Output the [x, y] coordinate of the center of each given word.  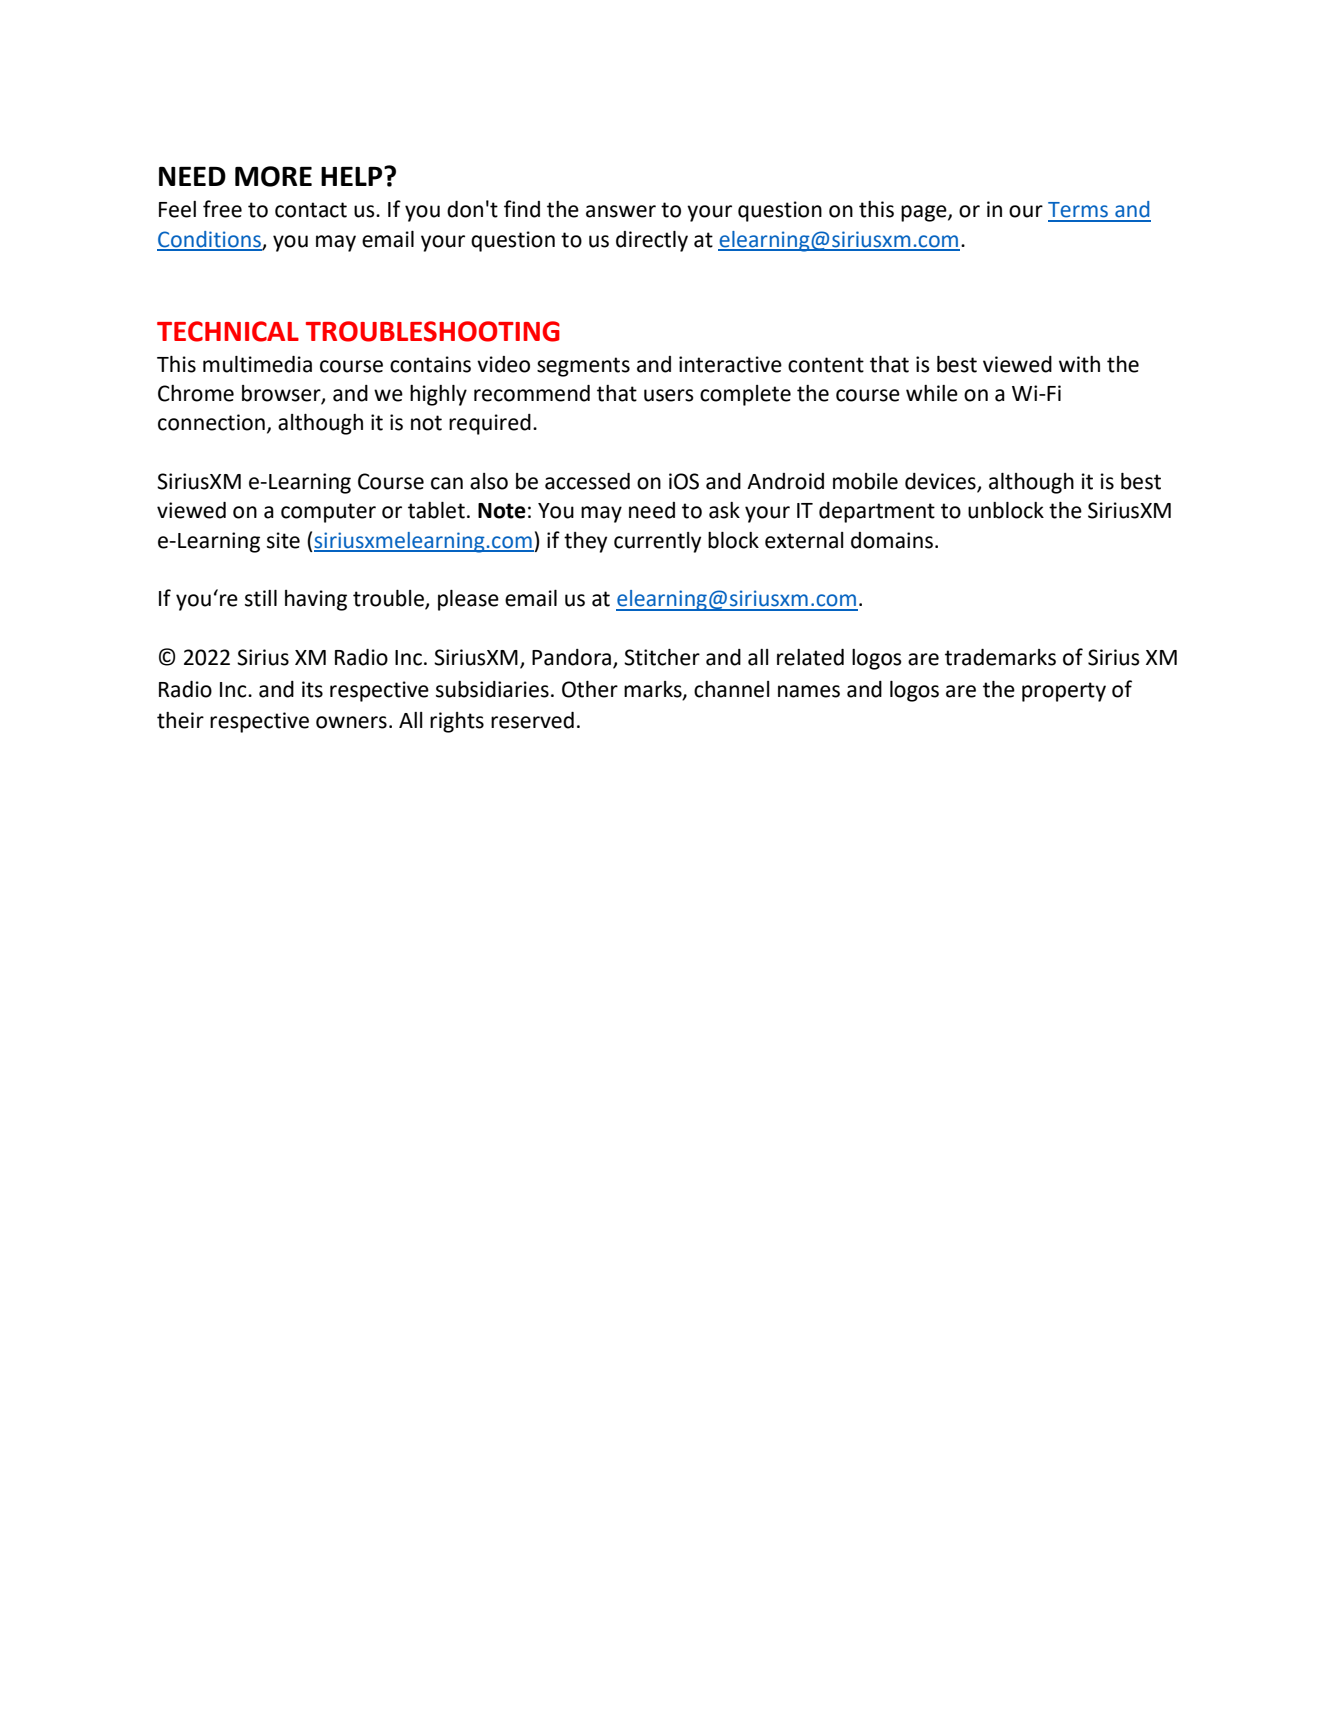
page [925, 213]
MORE [273, 176]
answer [621, 211]
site [283, 540]
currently [657, 542]
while [932, 393]
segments [583, 367]
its [312, 689]
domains [892, 540]
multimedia [257, 364]
